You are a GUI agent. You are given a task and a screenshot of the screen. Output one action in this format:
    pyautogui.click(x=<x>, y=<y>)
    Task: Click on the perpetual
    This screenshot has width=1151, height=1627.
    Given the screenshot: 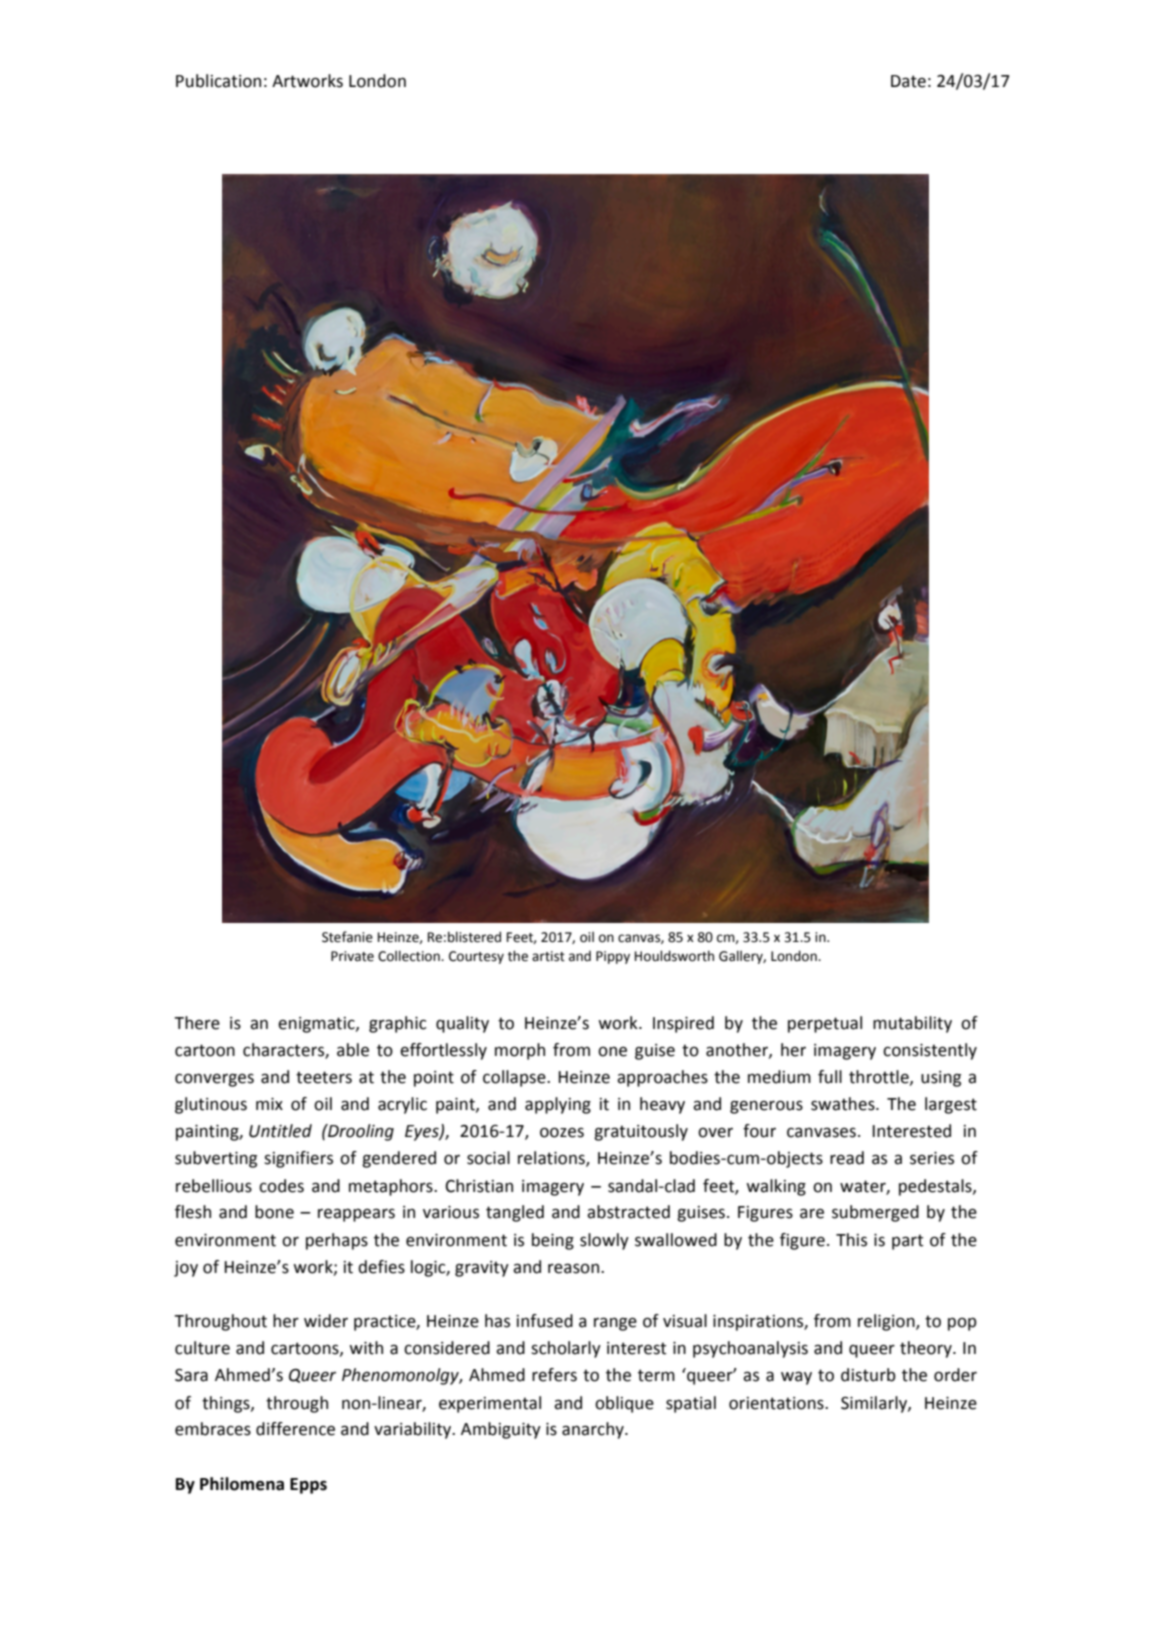 What is the action you would take?
    pyautogui.click(x=825, y=1024)
